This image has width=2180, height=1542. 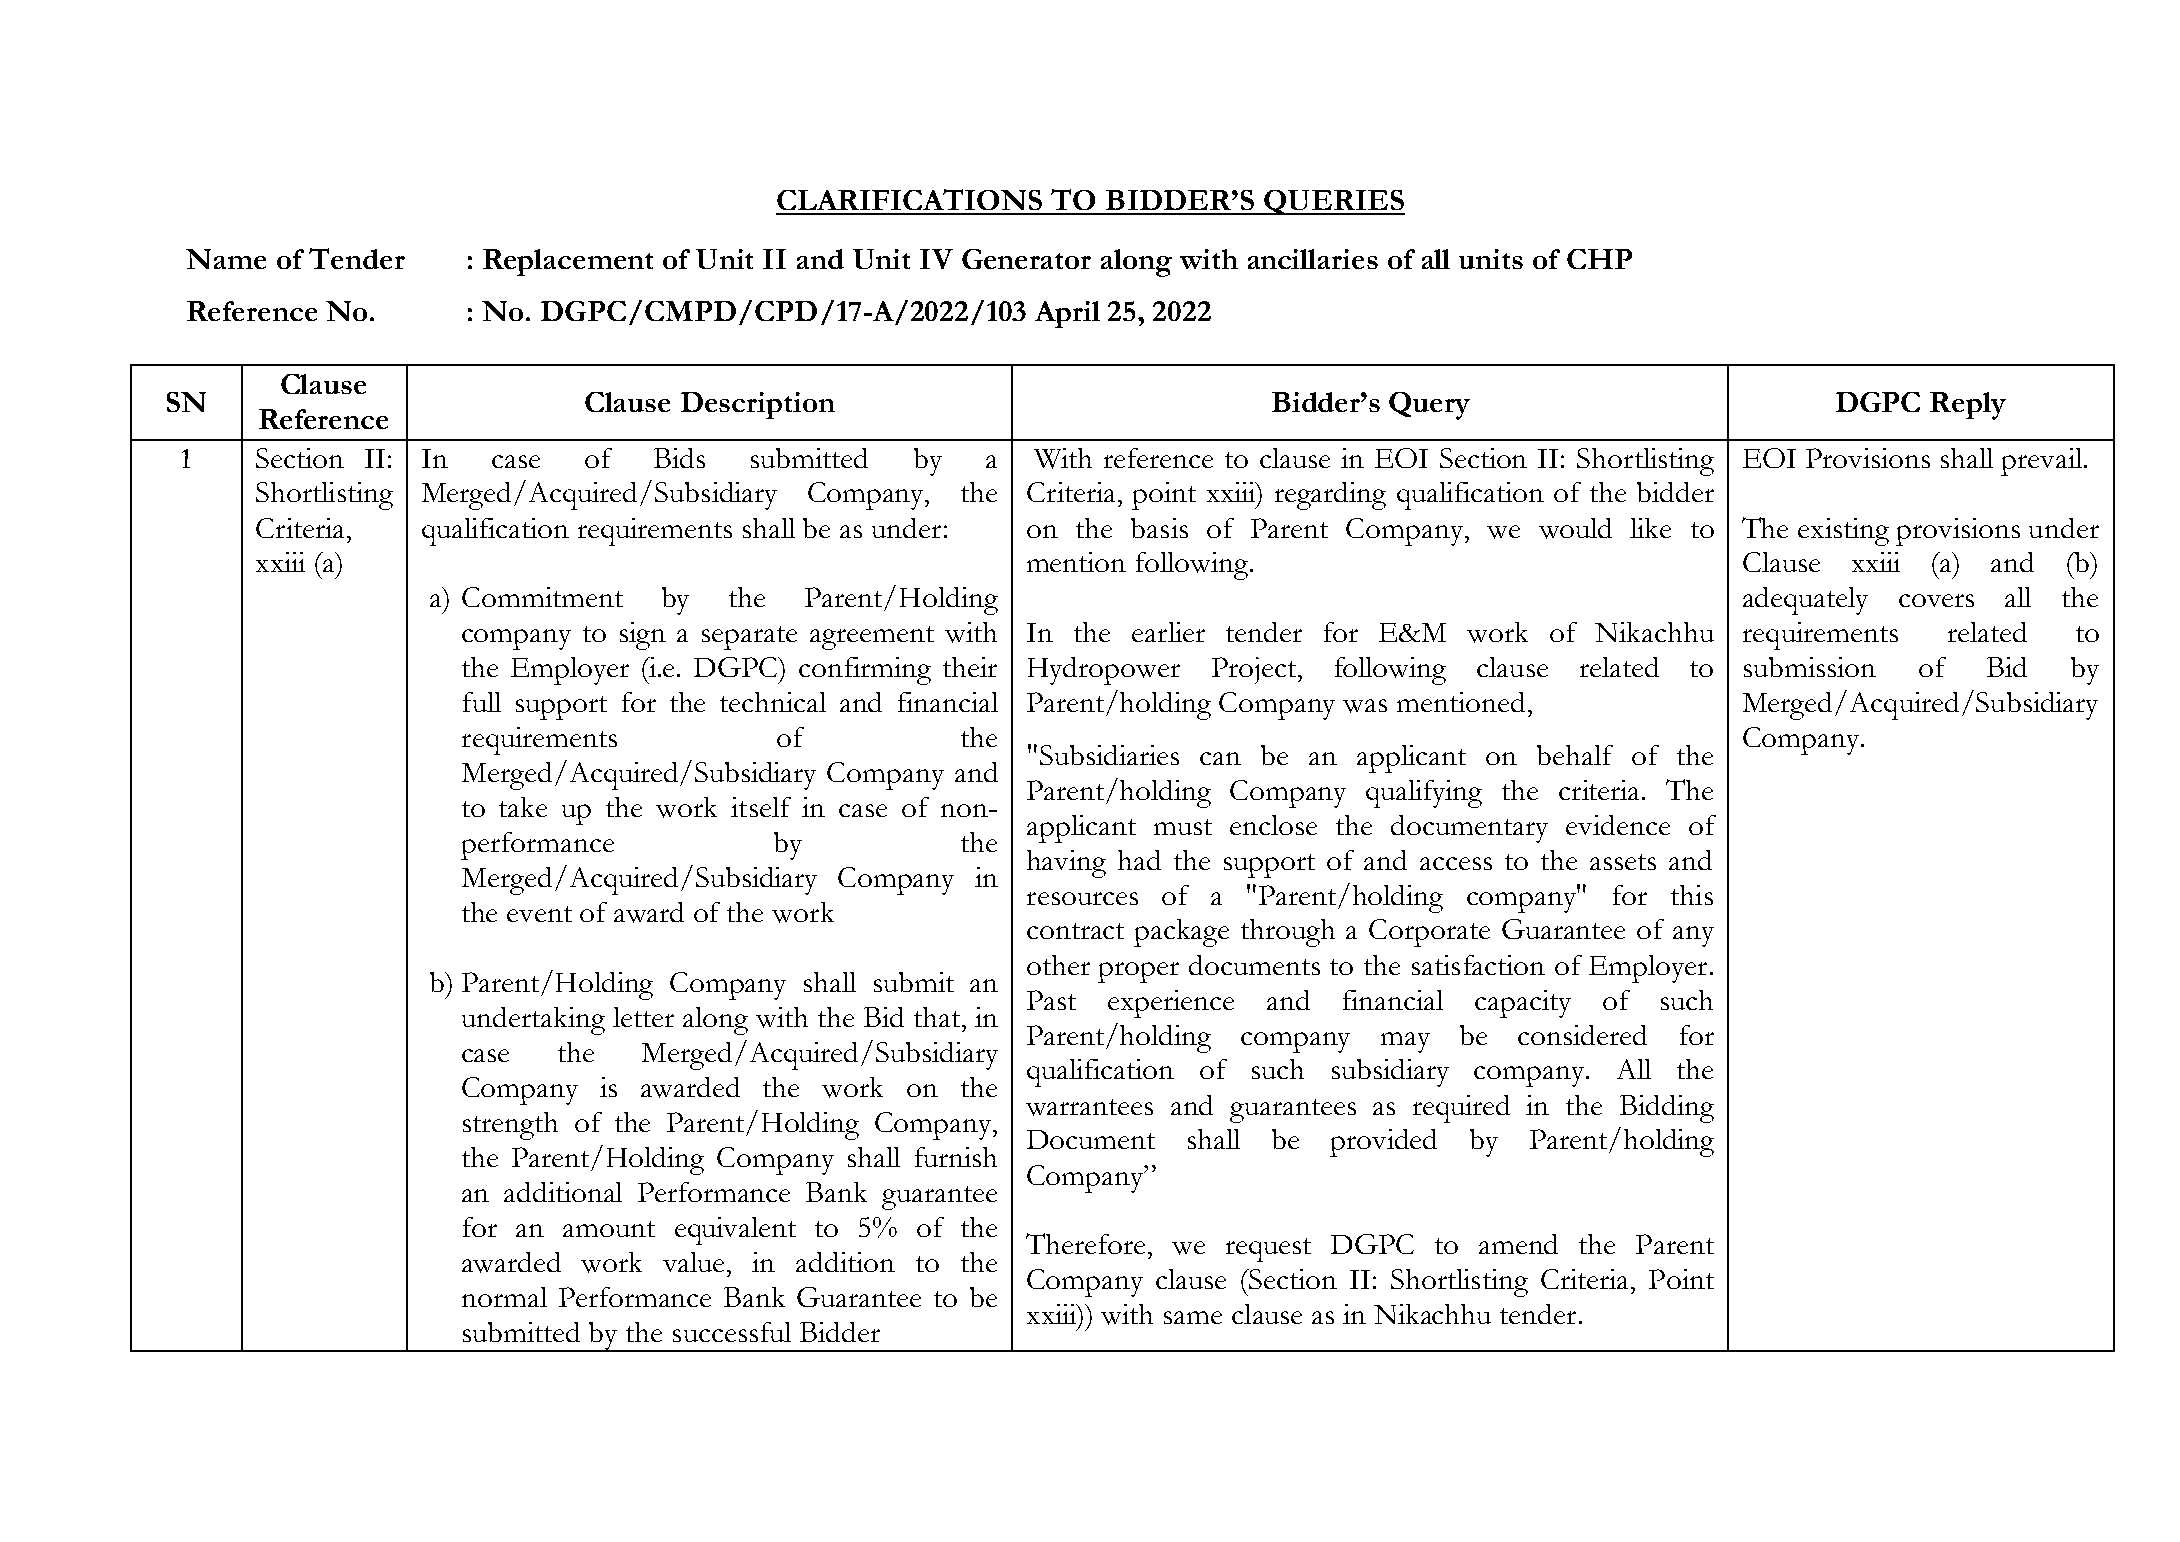 I want to click on CHP, so click(x=1599, y=259).
